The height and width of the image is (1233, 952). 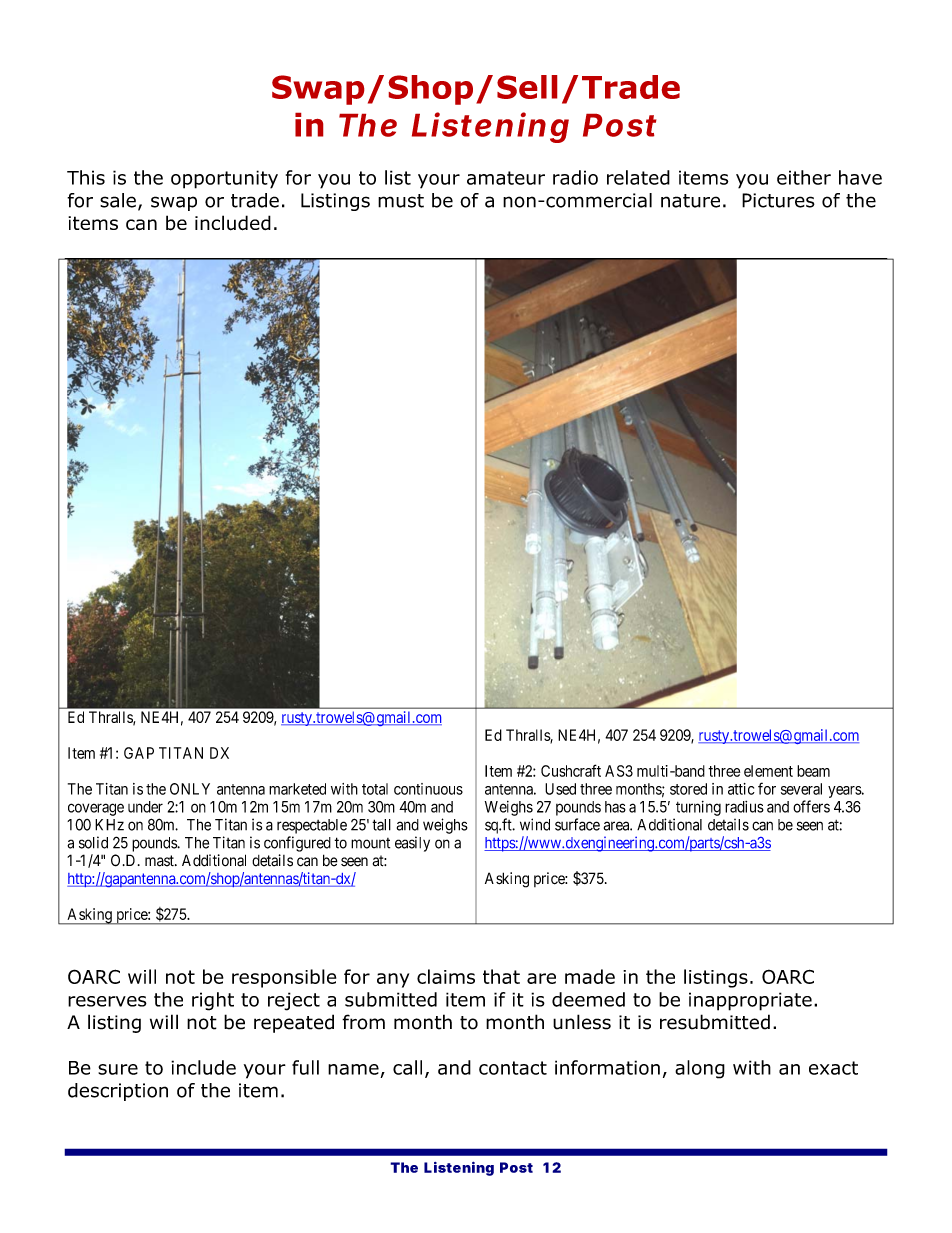 I want to click on radius, so click(x=744, y=807).
